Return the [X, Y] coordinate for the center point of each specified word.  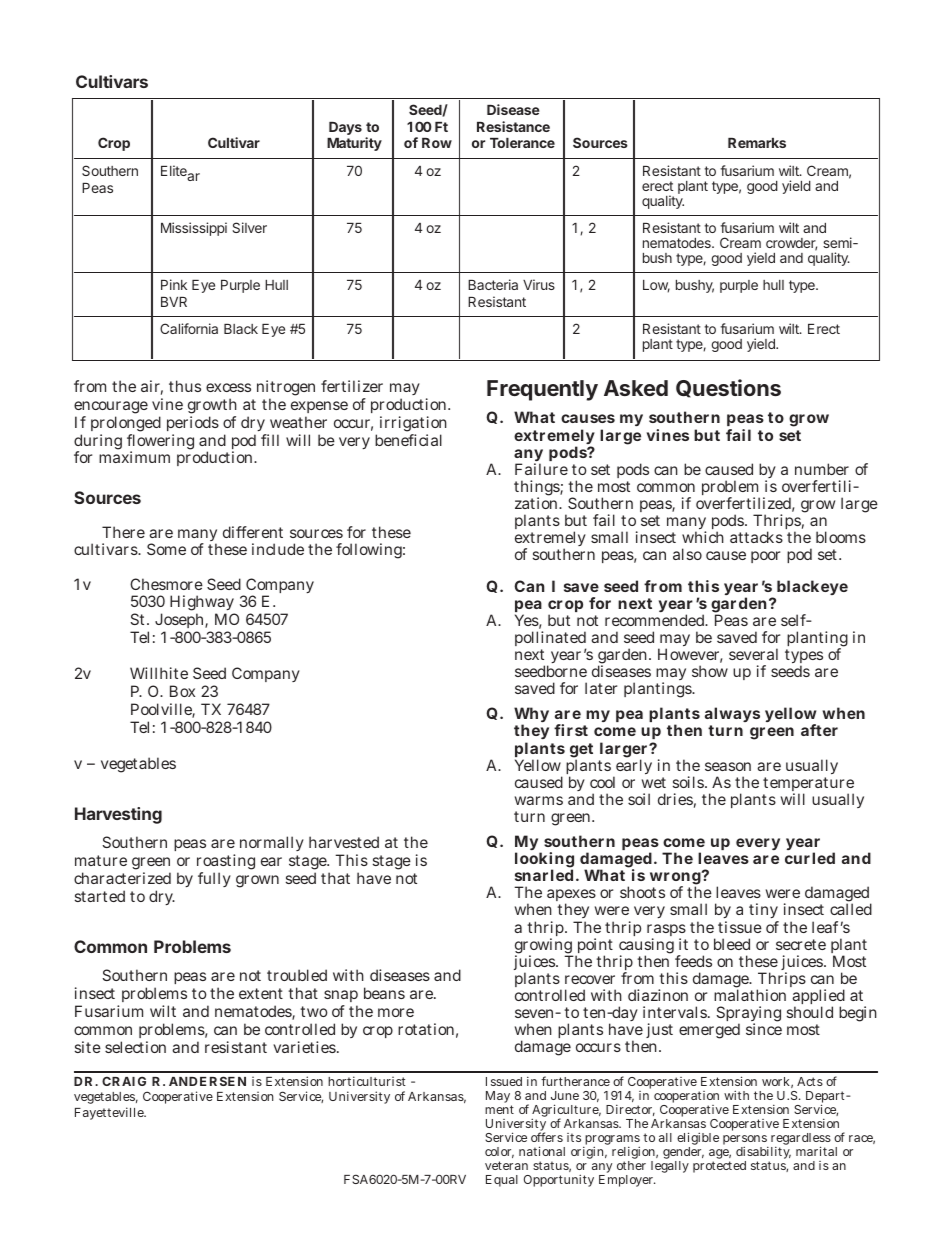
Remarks [757, 143]
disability [763, 1154]
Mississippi [194, 229]
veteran [506, 1165]
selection [135, 1047]
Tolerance [522, 143]
